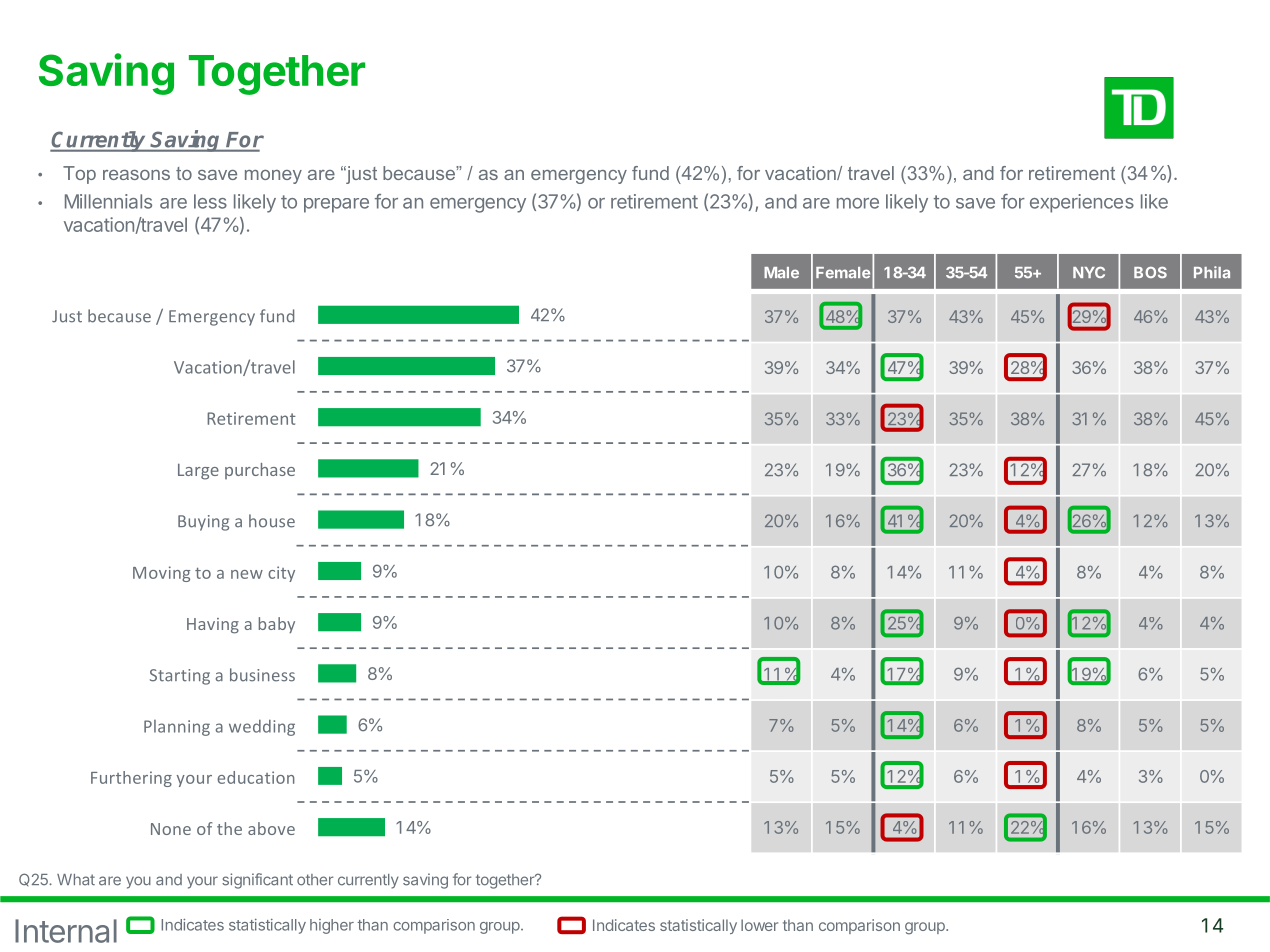 This page has width=1270, height=952. Describe the element at coordinates (262, 728) in the page. I see `wedding` at that location.
